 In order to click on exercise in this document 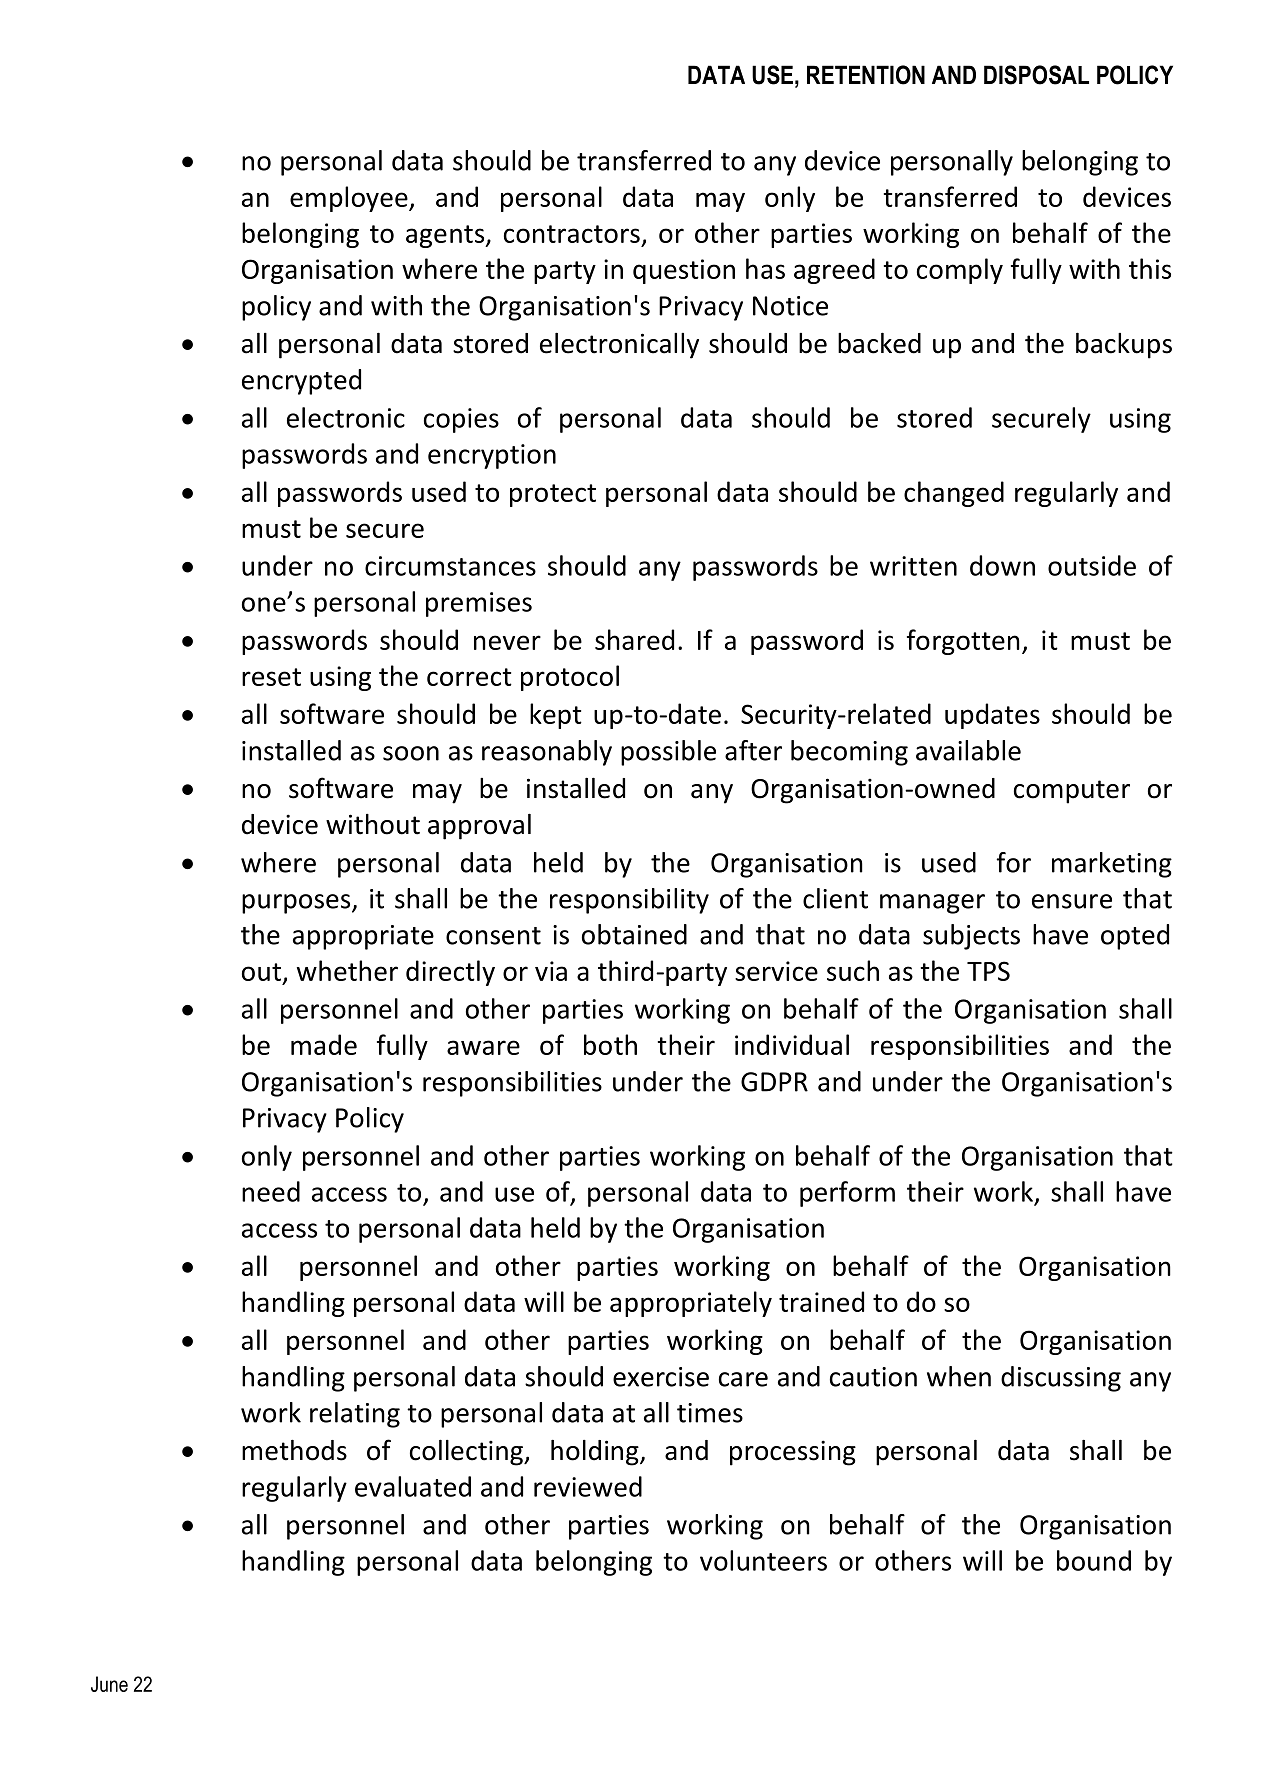, I will do `click(661, 1377)`.
